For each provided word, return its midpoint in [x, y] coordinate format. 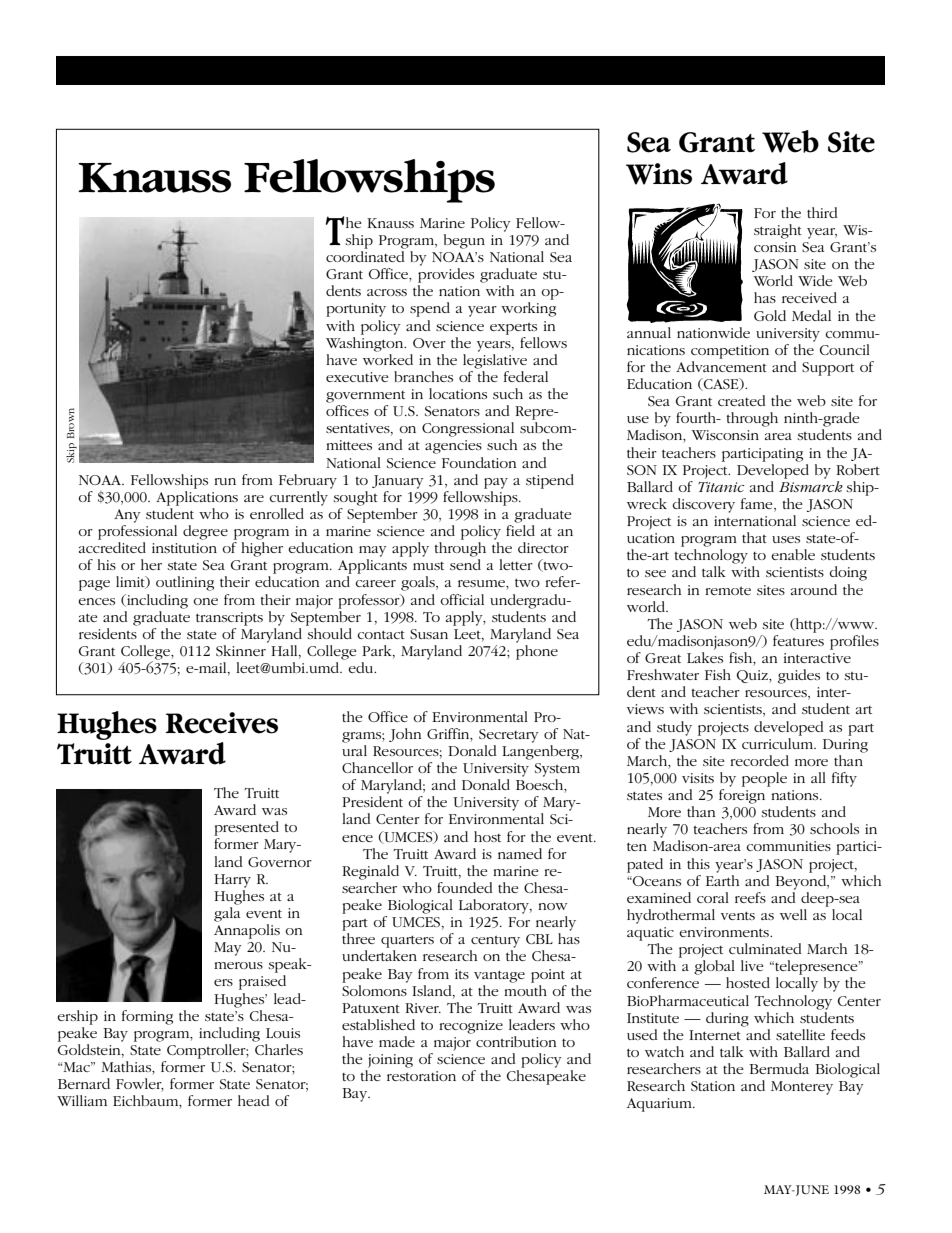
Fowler [140, 1085]
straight [778, 231]
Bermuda [779, 1068]
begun [464, 241]
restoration [421, 1076]
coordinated [365, 256]
